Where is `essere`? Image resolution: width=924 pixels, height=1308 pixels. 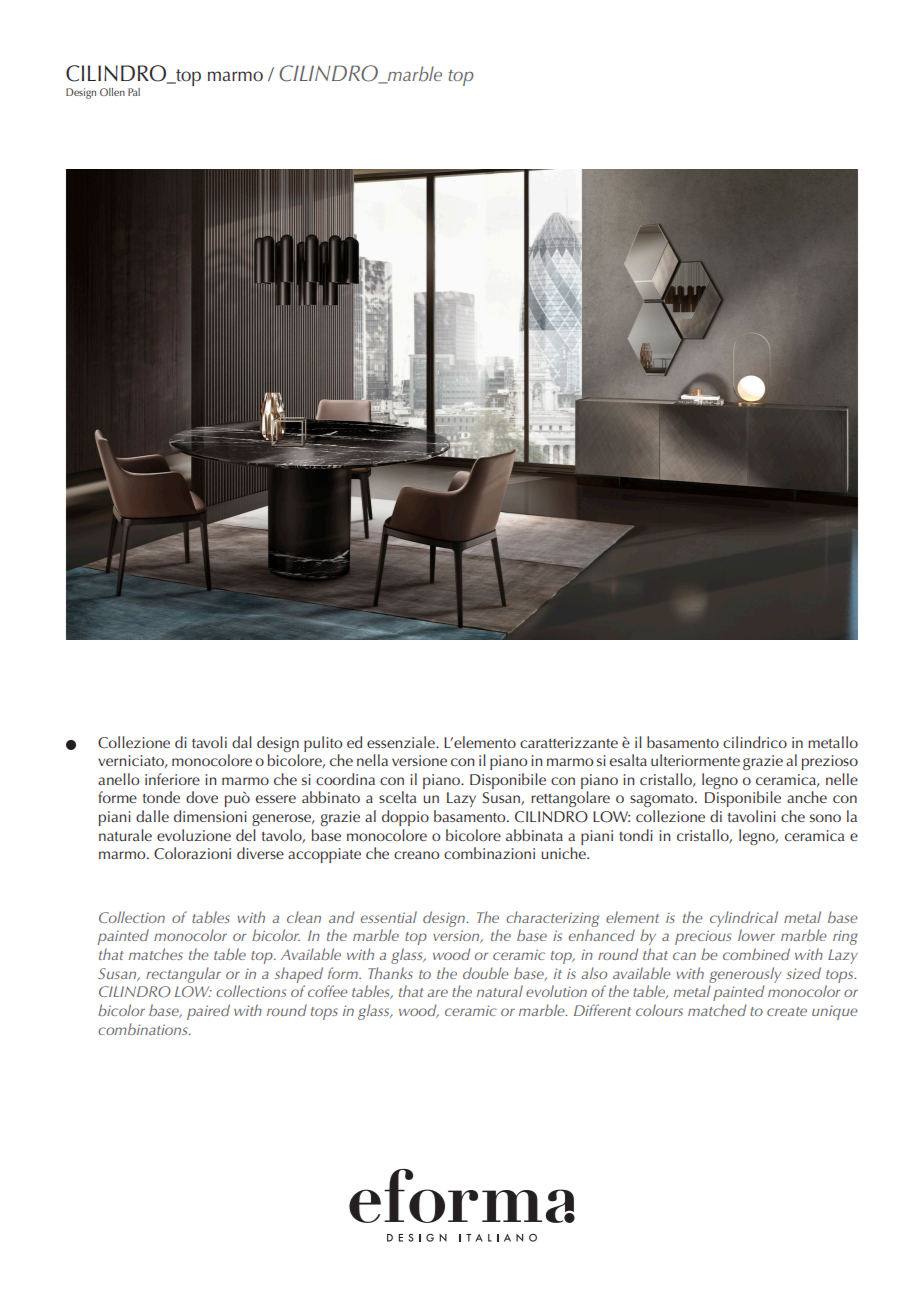 essere is located at coordinates (276, 799).
